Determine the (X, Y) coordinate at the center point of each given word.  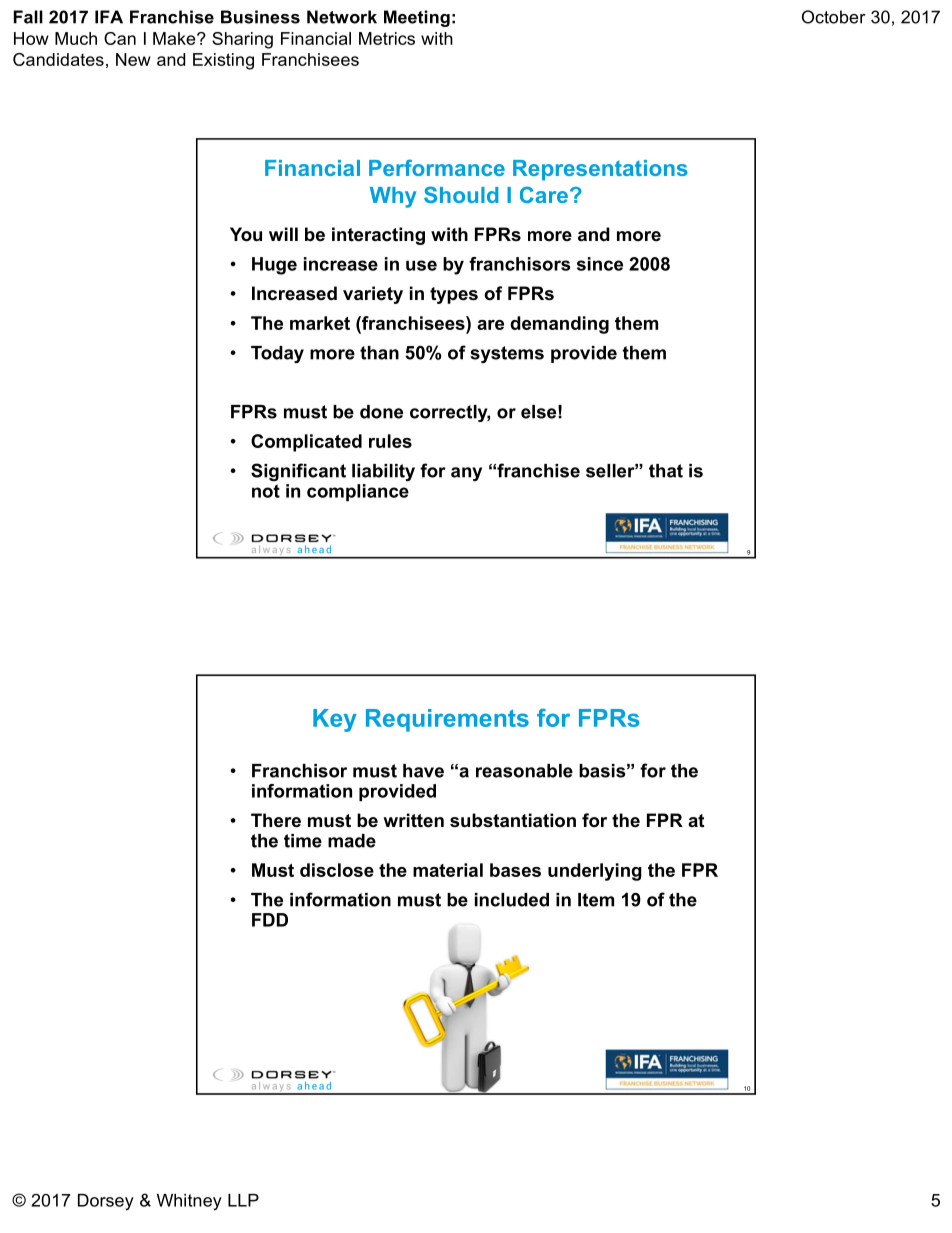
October (834, 17)
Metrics (387, 38)
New (133, 59)
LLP (243, 1200)
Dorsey (106, 1202)
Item (596, 900)
